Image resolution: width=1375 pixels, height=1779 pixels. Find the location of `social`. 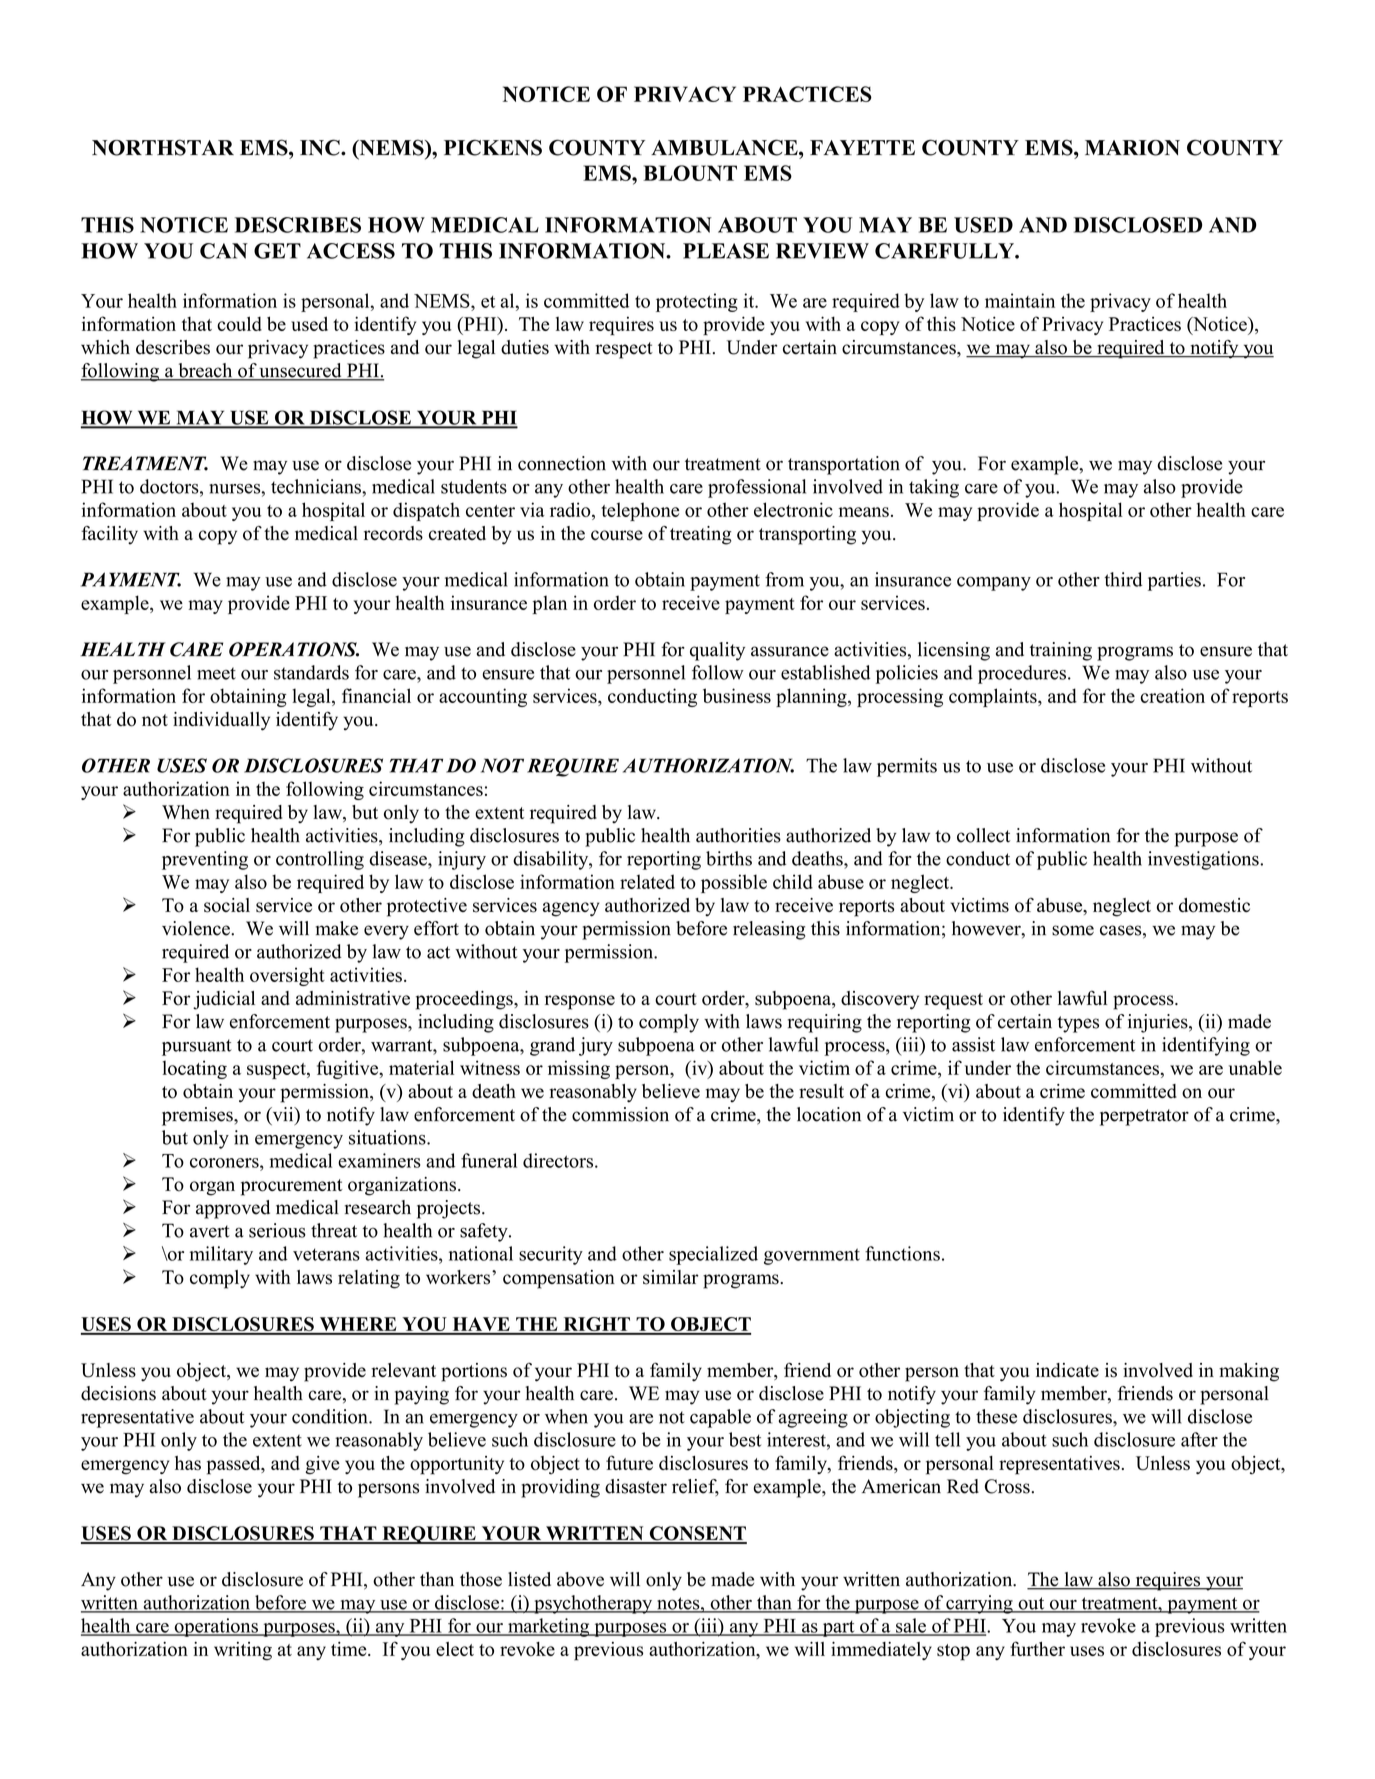

social is located at coordinates (227, 905).
